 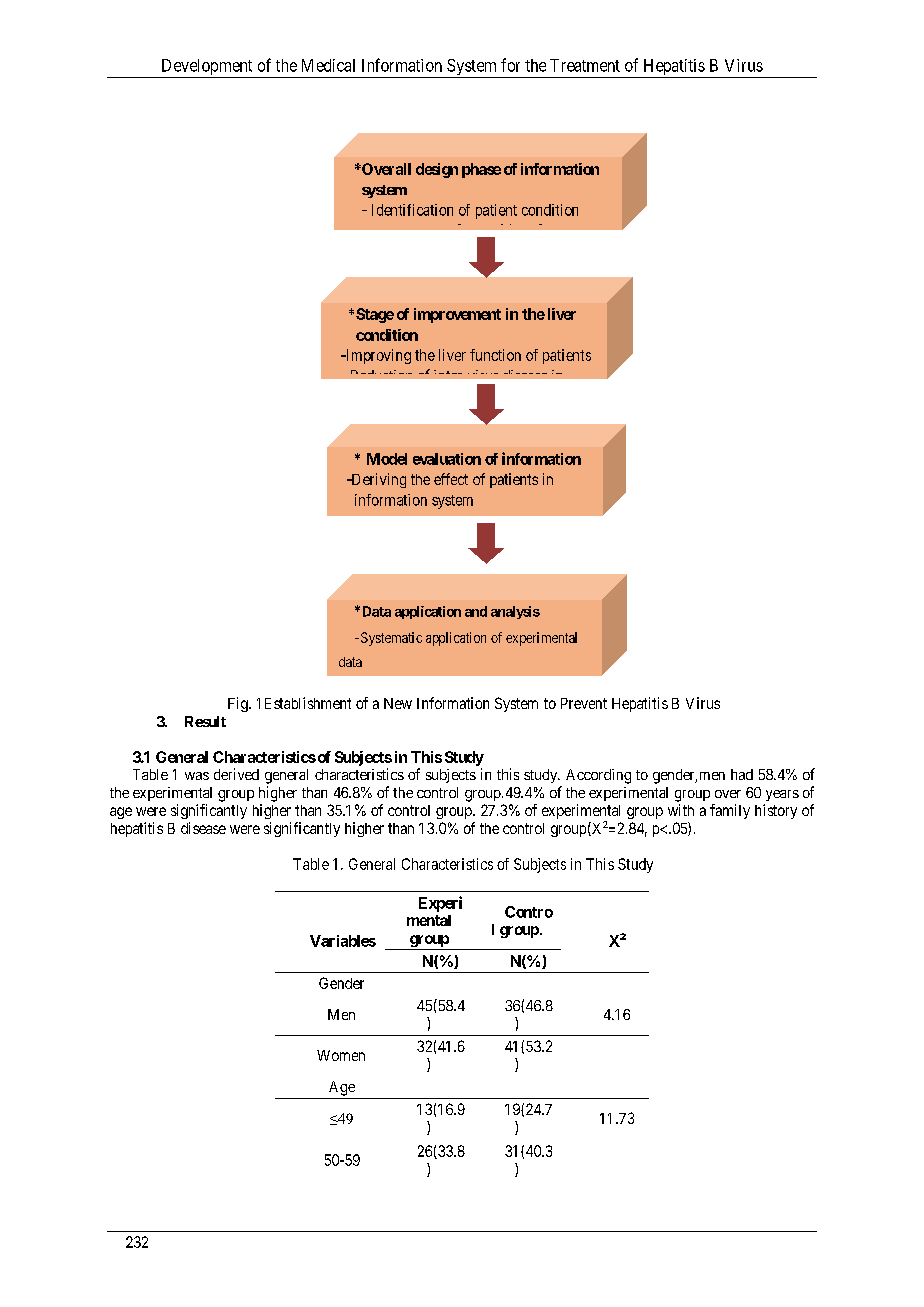 What do you see at coordinates (481, 170) in the image?
I see `phase` at bounding box center [481, 170].
